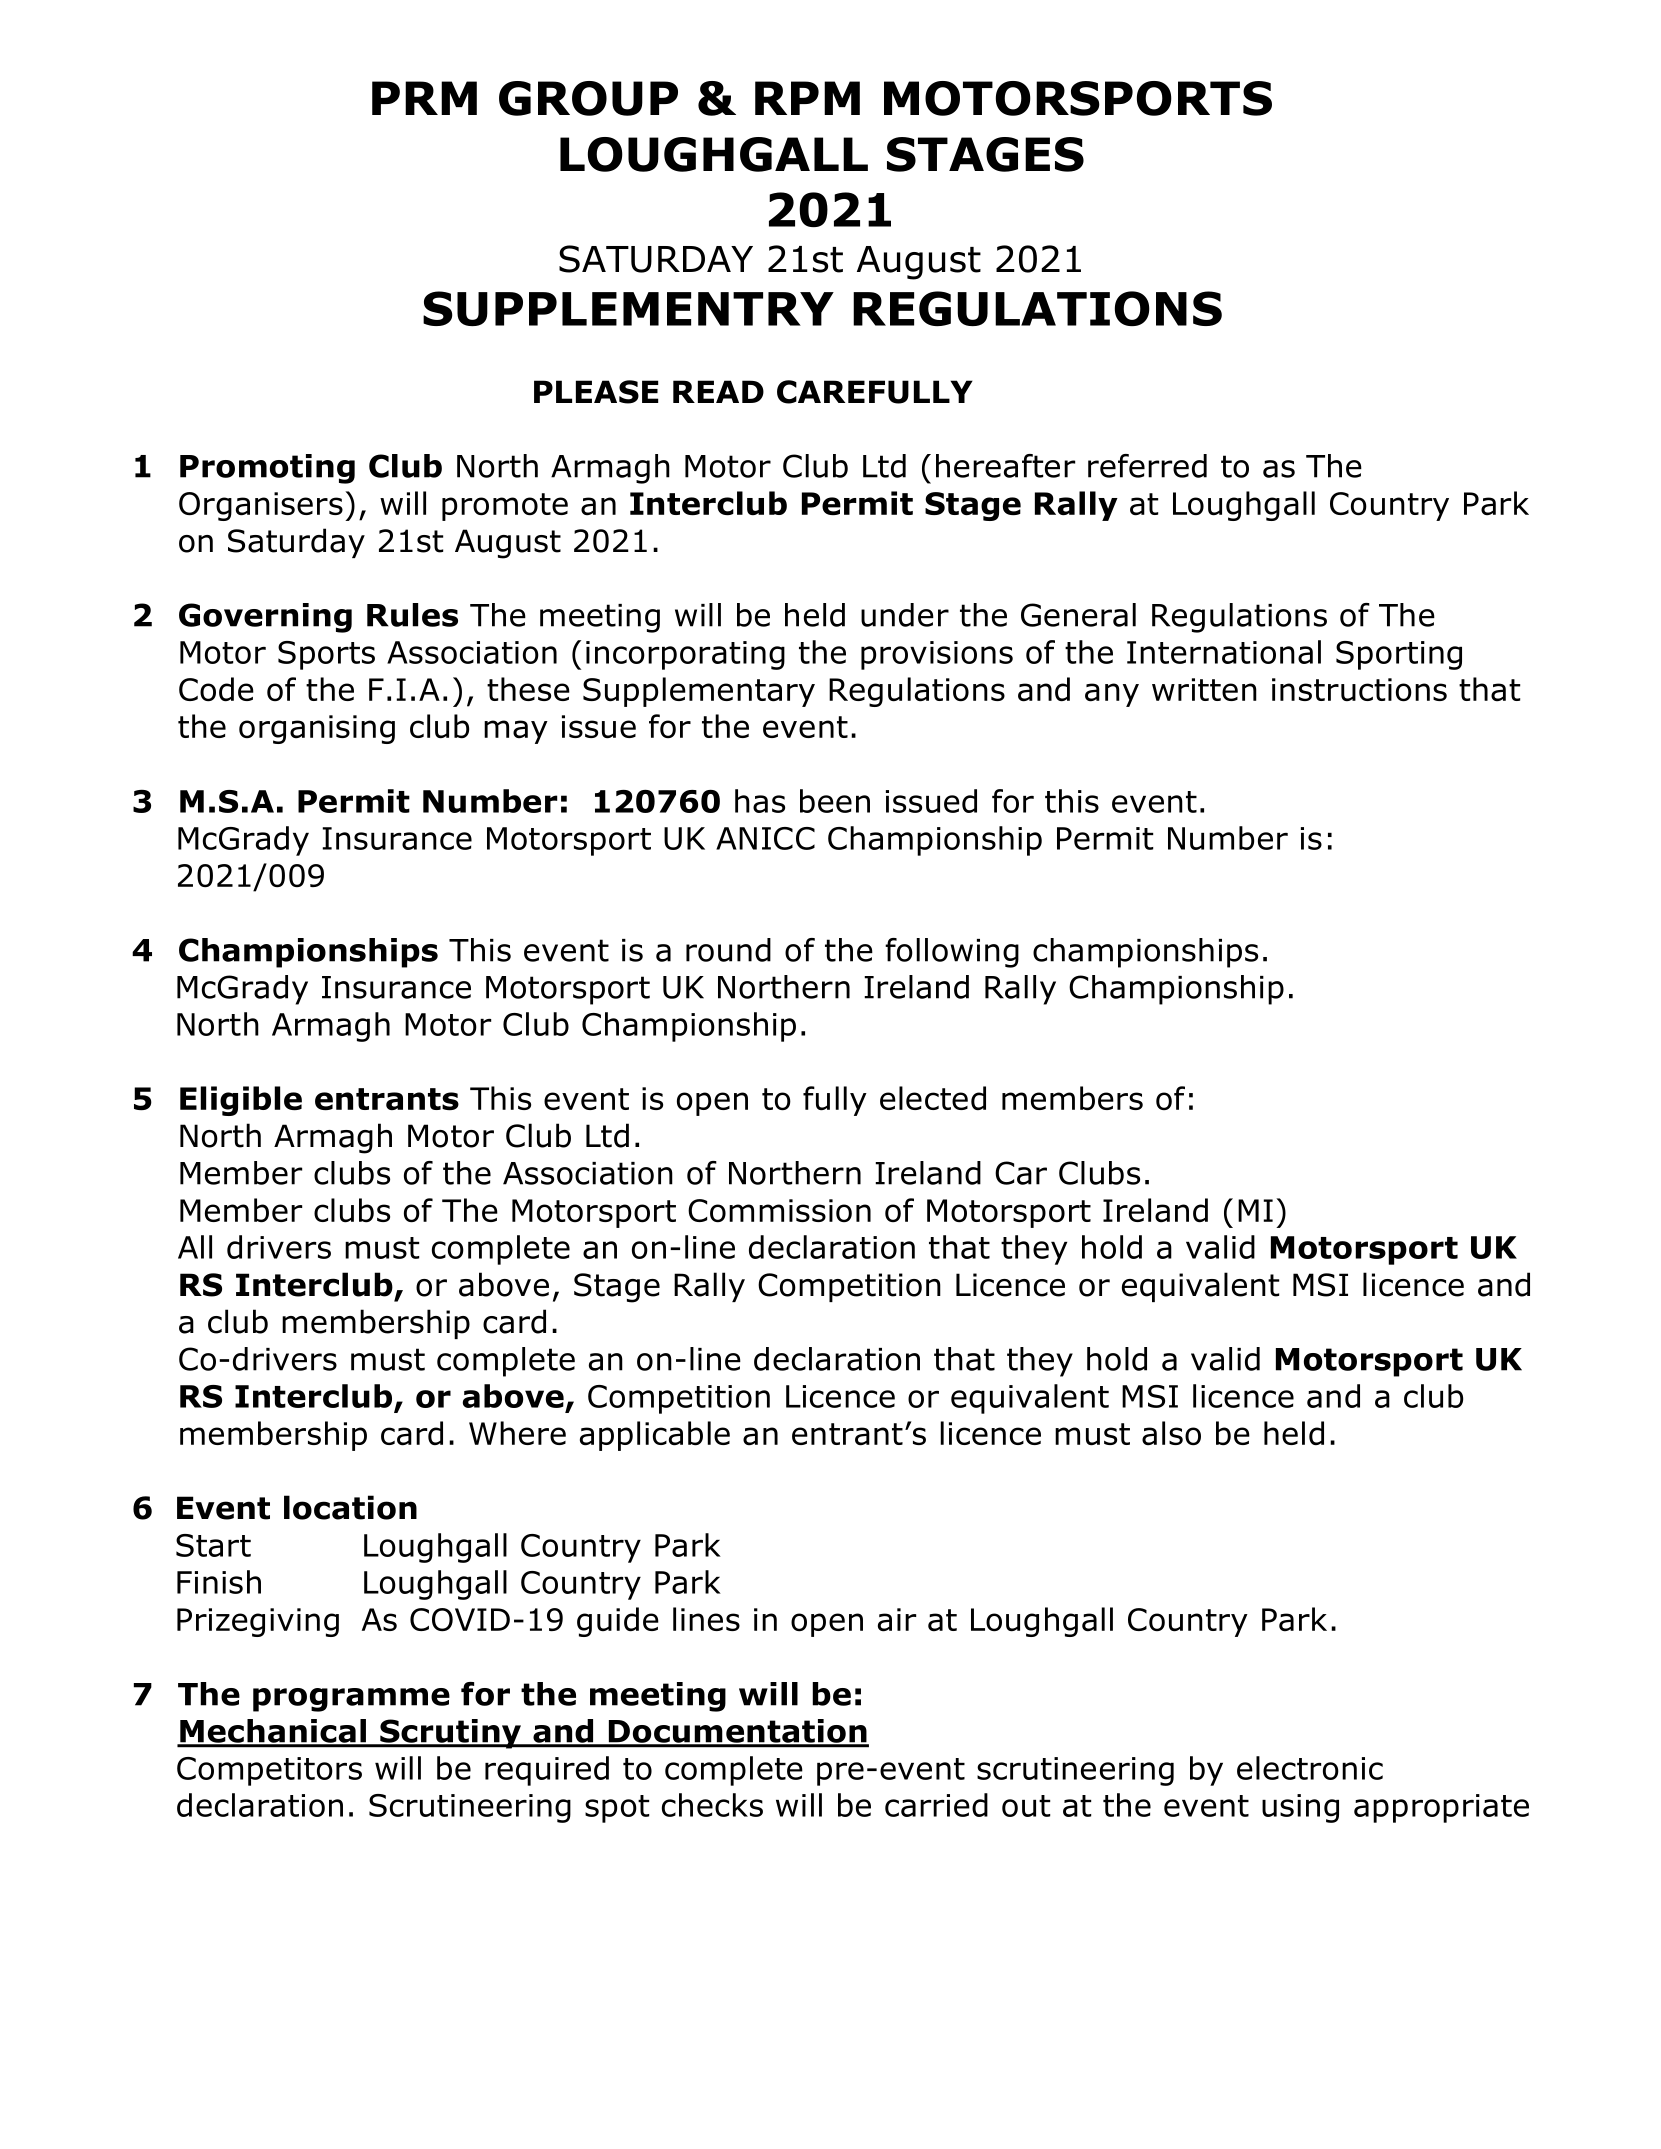 Image resolution: width=1661 pixels, height=2149 pixels. I want to click on referred, so click(1147, 466).
